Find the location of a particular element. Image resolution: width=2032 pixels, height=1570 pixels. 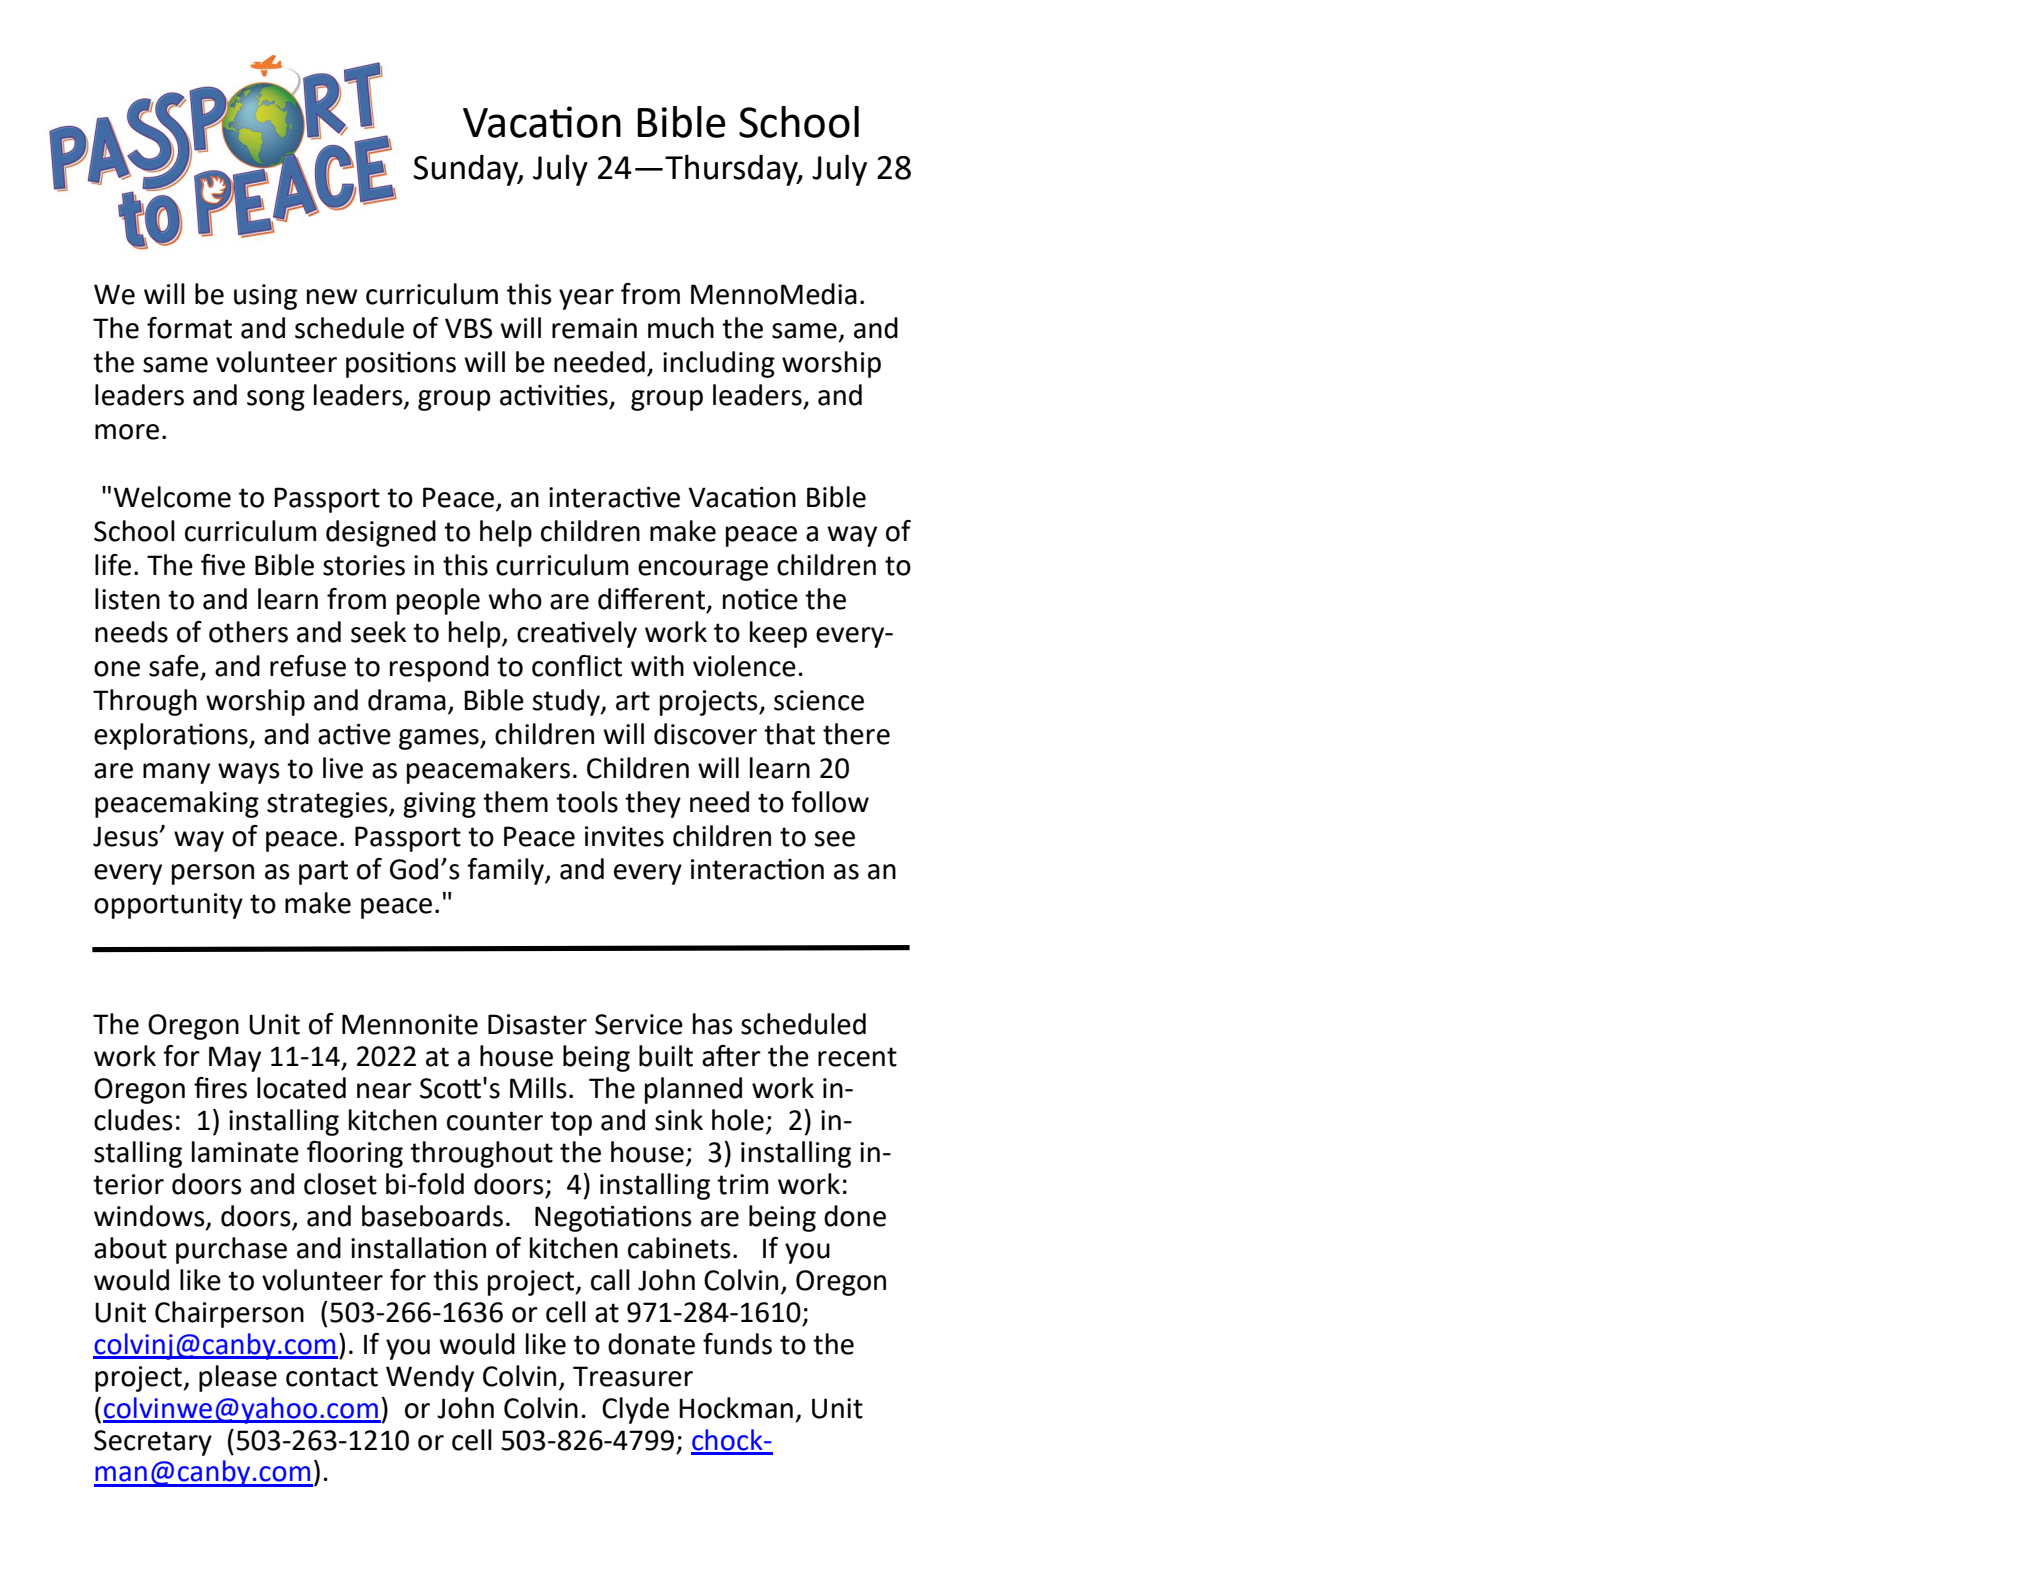

Jesus is located at coordinates (126, 836).
